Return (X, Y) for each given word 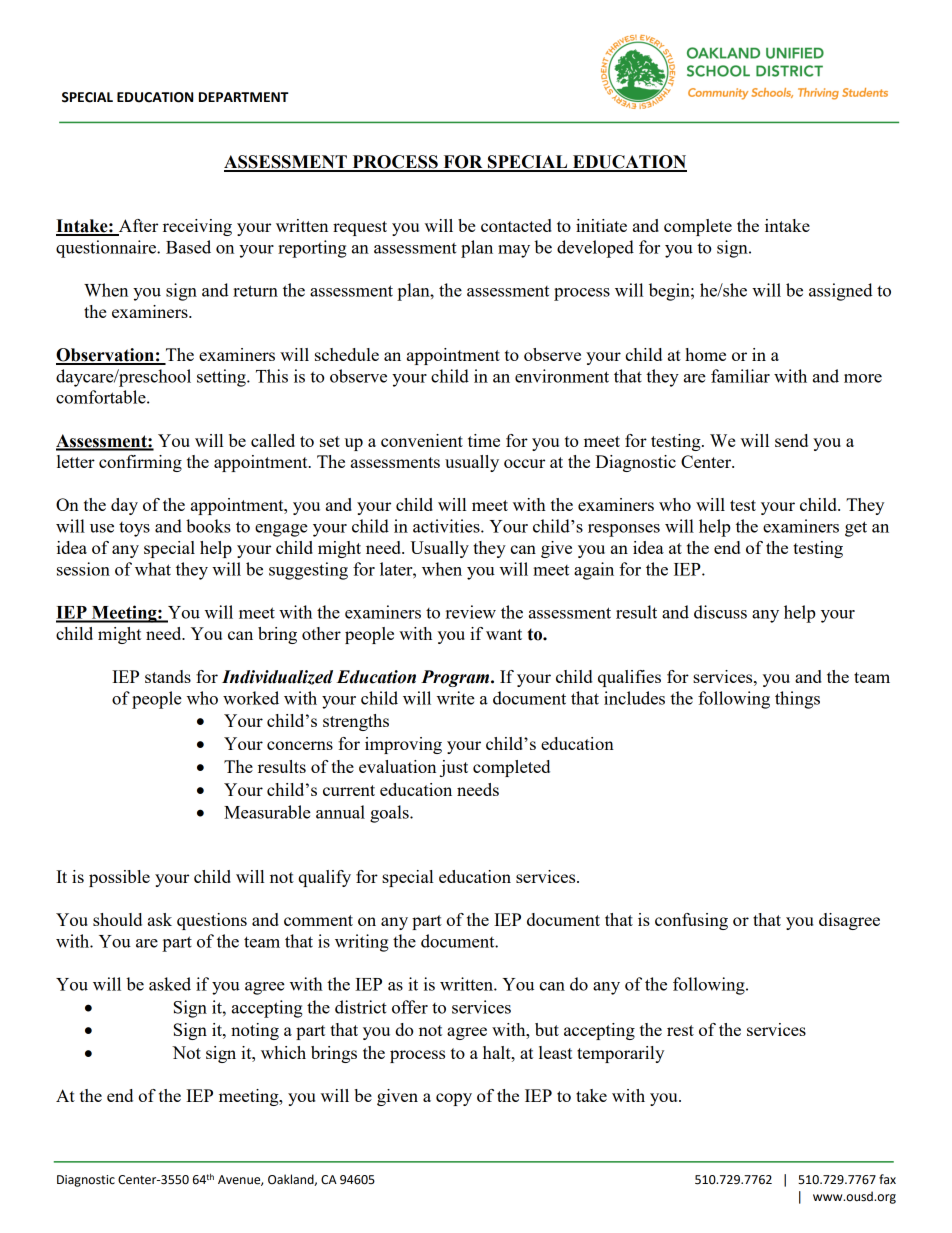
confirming (140, 463)
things (797, 700)
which (283, 1052)
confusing (691, 921)
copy (454, 1099)
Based (188, 247)
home (705, 354)
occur (524, 463)
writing (362, 943)
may (514, 251)
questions (212, 921)
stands (168, 676)
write (456, 698)
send (791, 440)
